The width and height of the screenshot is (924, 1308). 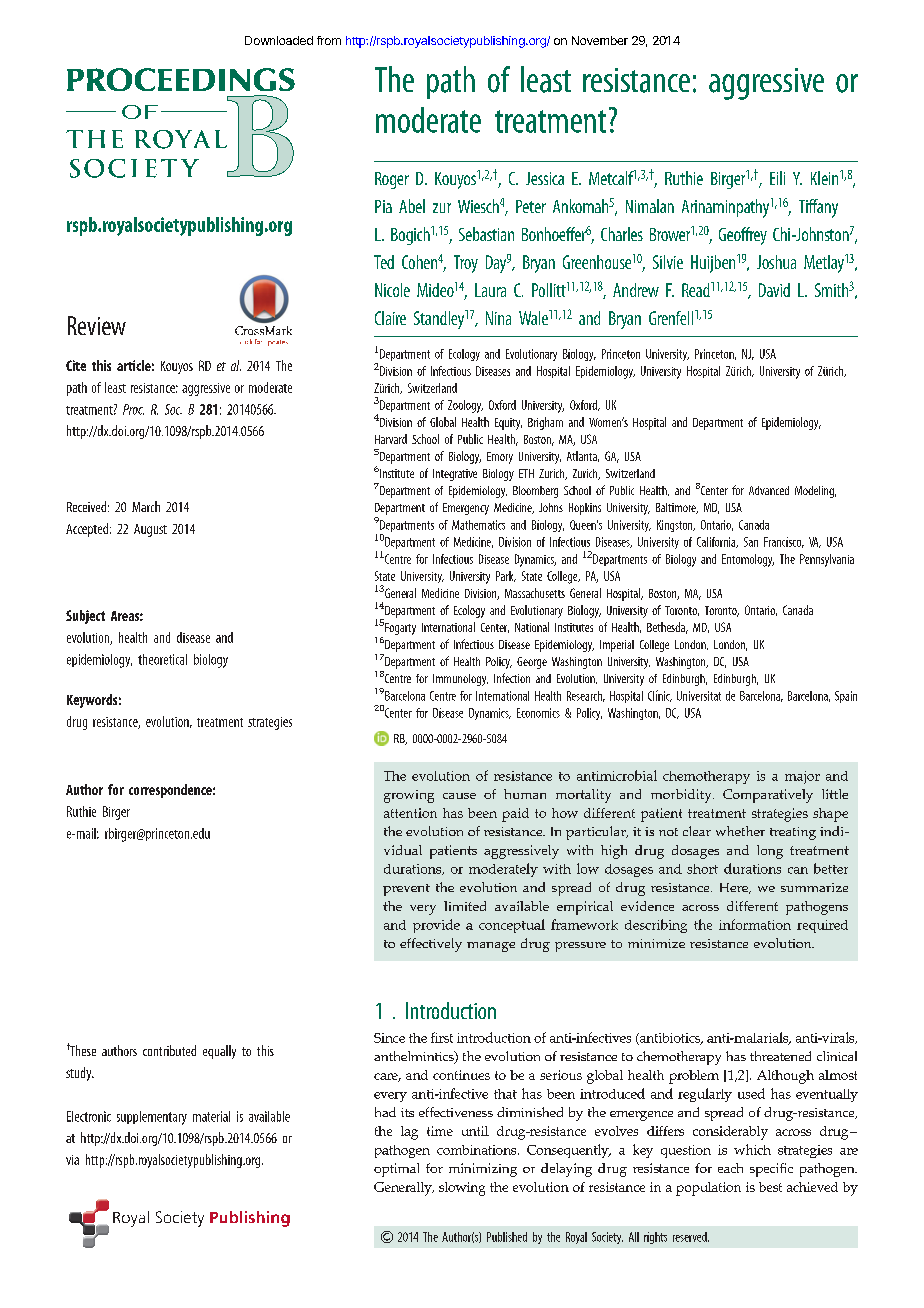 What do you see at coordinates (600, 40) in the screenshot?
I see `November` at bounding box center [600, 40].
